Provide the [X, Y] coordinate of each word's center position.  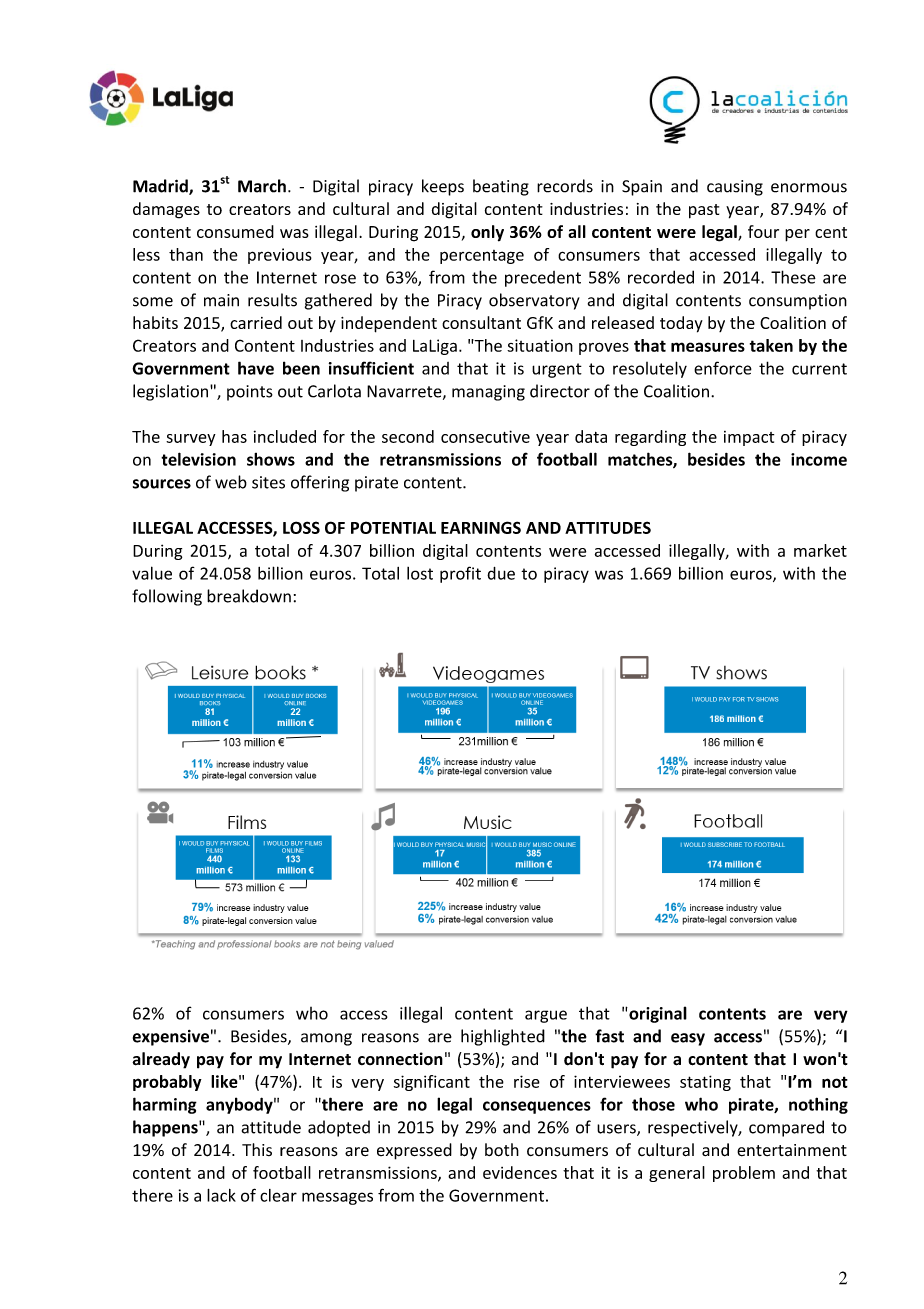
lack [221, 1195]
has [234, 436]
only [487, 233]
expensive [171, 1038]
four [763, 231]
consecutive [485, 436]
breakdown [249, 596]
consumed [235, 231]
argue [546, 1016]
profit [460, 574]
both [502, 1150]
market [820, 550]
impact [749, 438]
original [657, 1014]
